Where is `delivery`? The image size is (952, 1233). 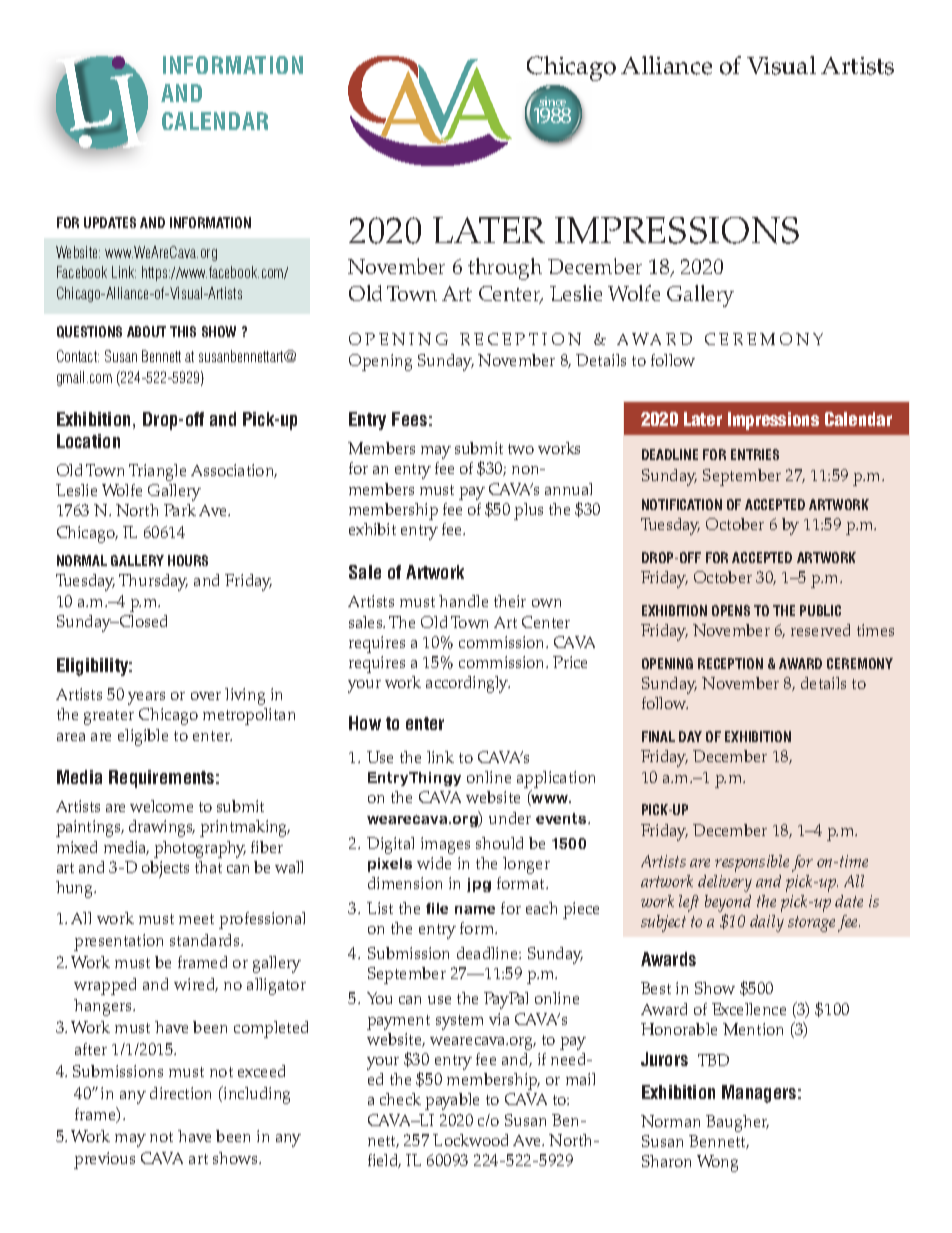
delivery is located at coordinates (725, 883).
